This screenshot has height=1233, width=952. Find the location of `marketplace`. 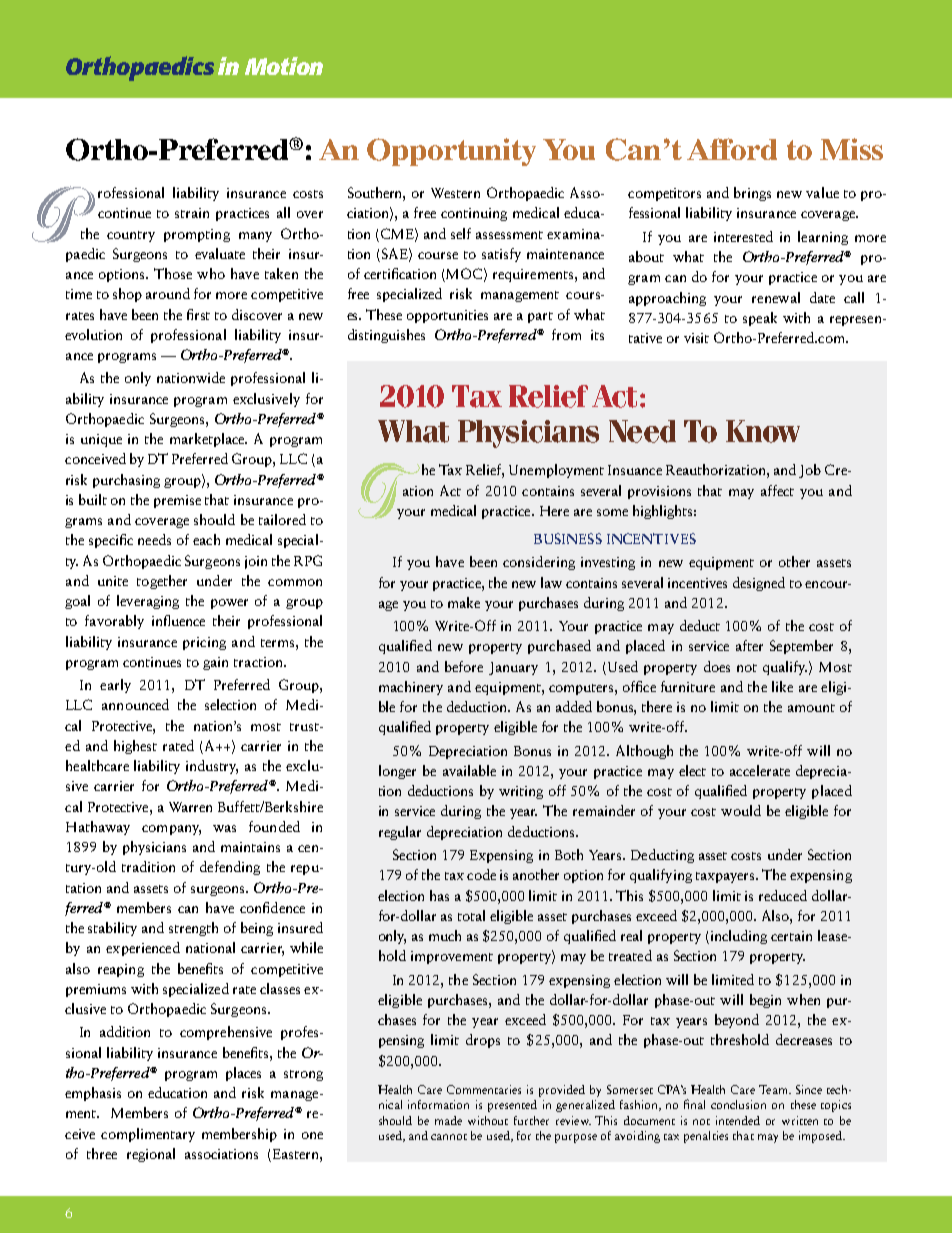

marketplace is located at coordinates (208, 440).
